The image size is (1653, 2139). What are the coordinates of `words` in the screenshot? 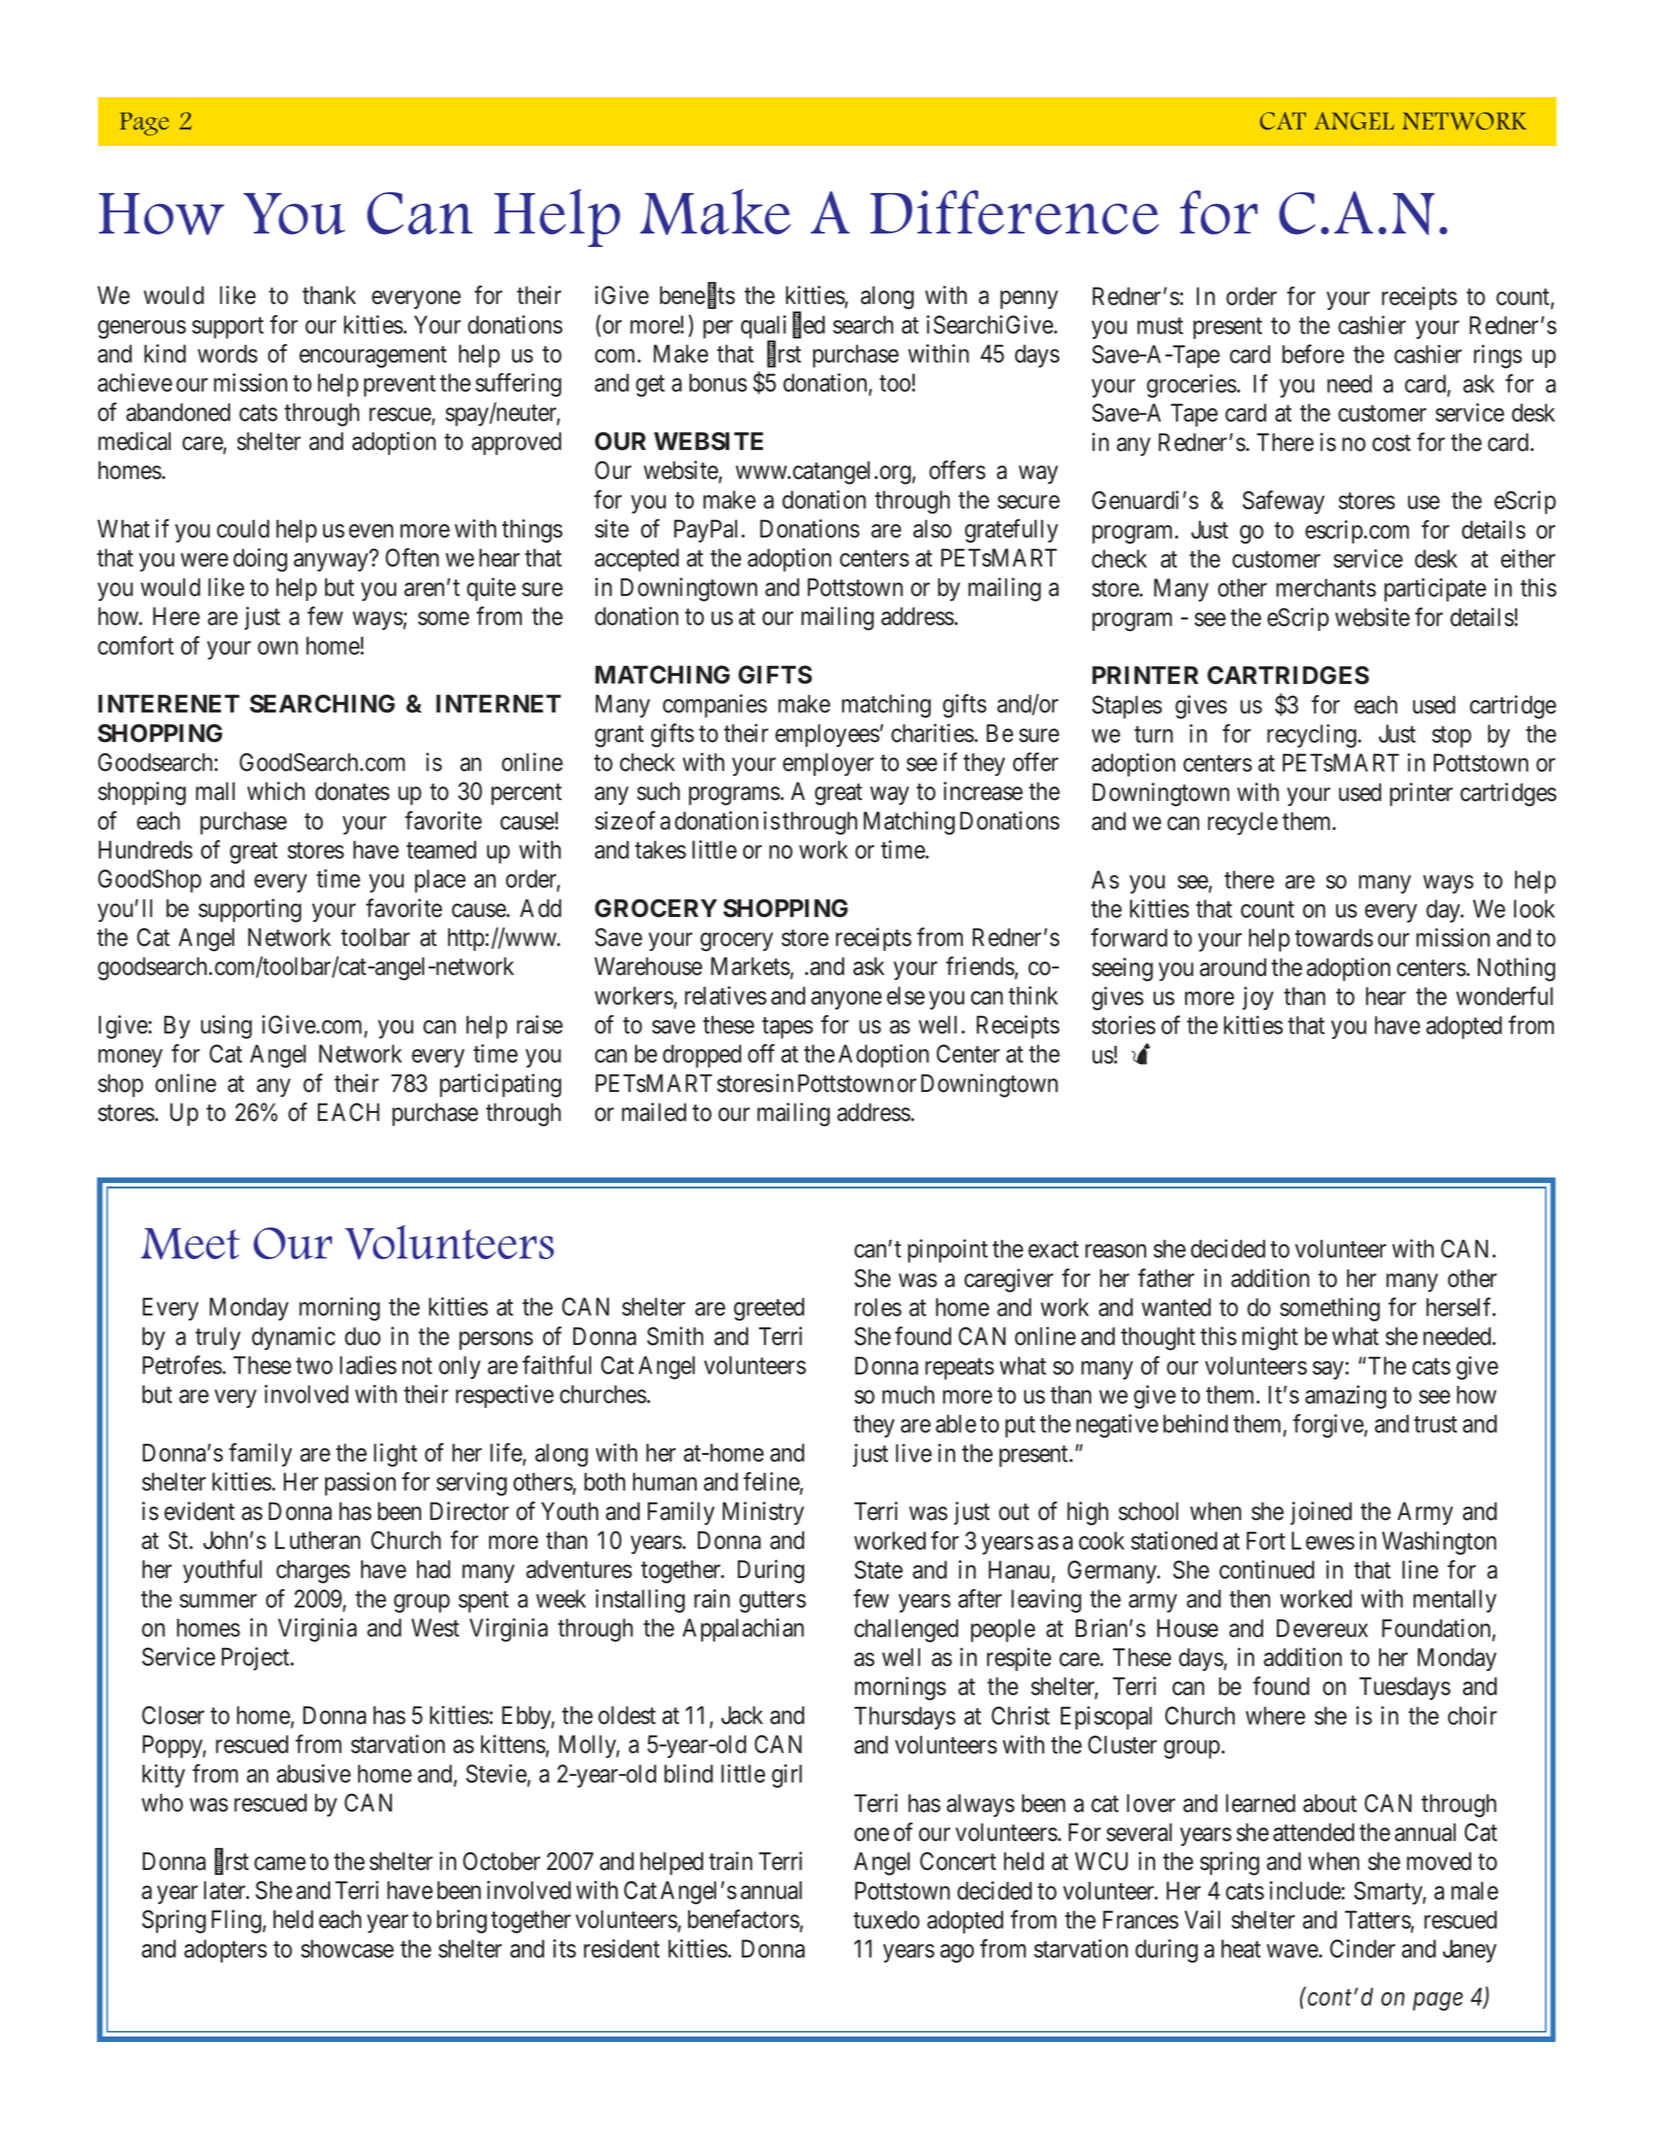 It's located at (228, 353).
